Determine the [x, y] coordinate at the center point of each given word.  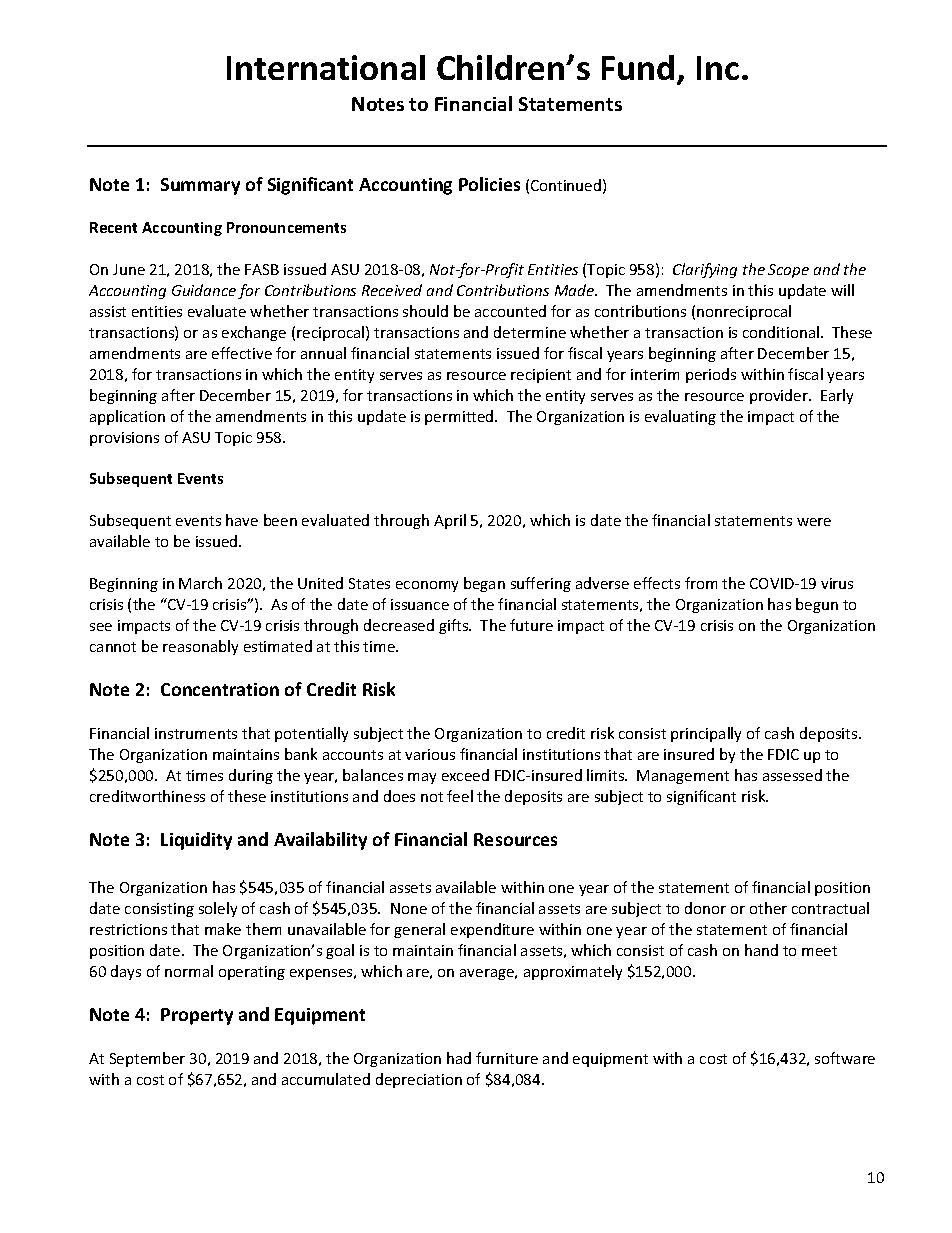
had [459, 1058]
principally [706, 734]
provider [780, 396]
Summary [200, 186]
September [147, 1059]
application [127, 417]
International [326, 67]
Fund [638, 67]
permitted [460, 417]
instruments [196, 733]
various [430, 754]
